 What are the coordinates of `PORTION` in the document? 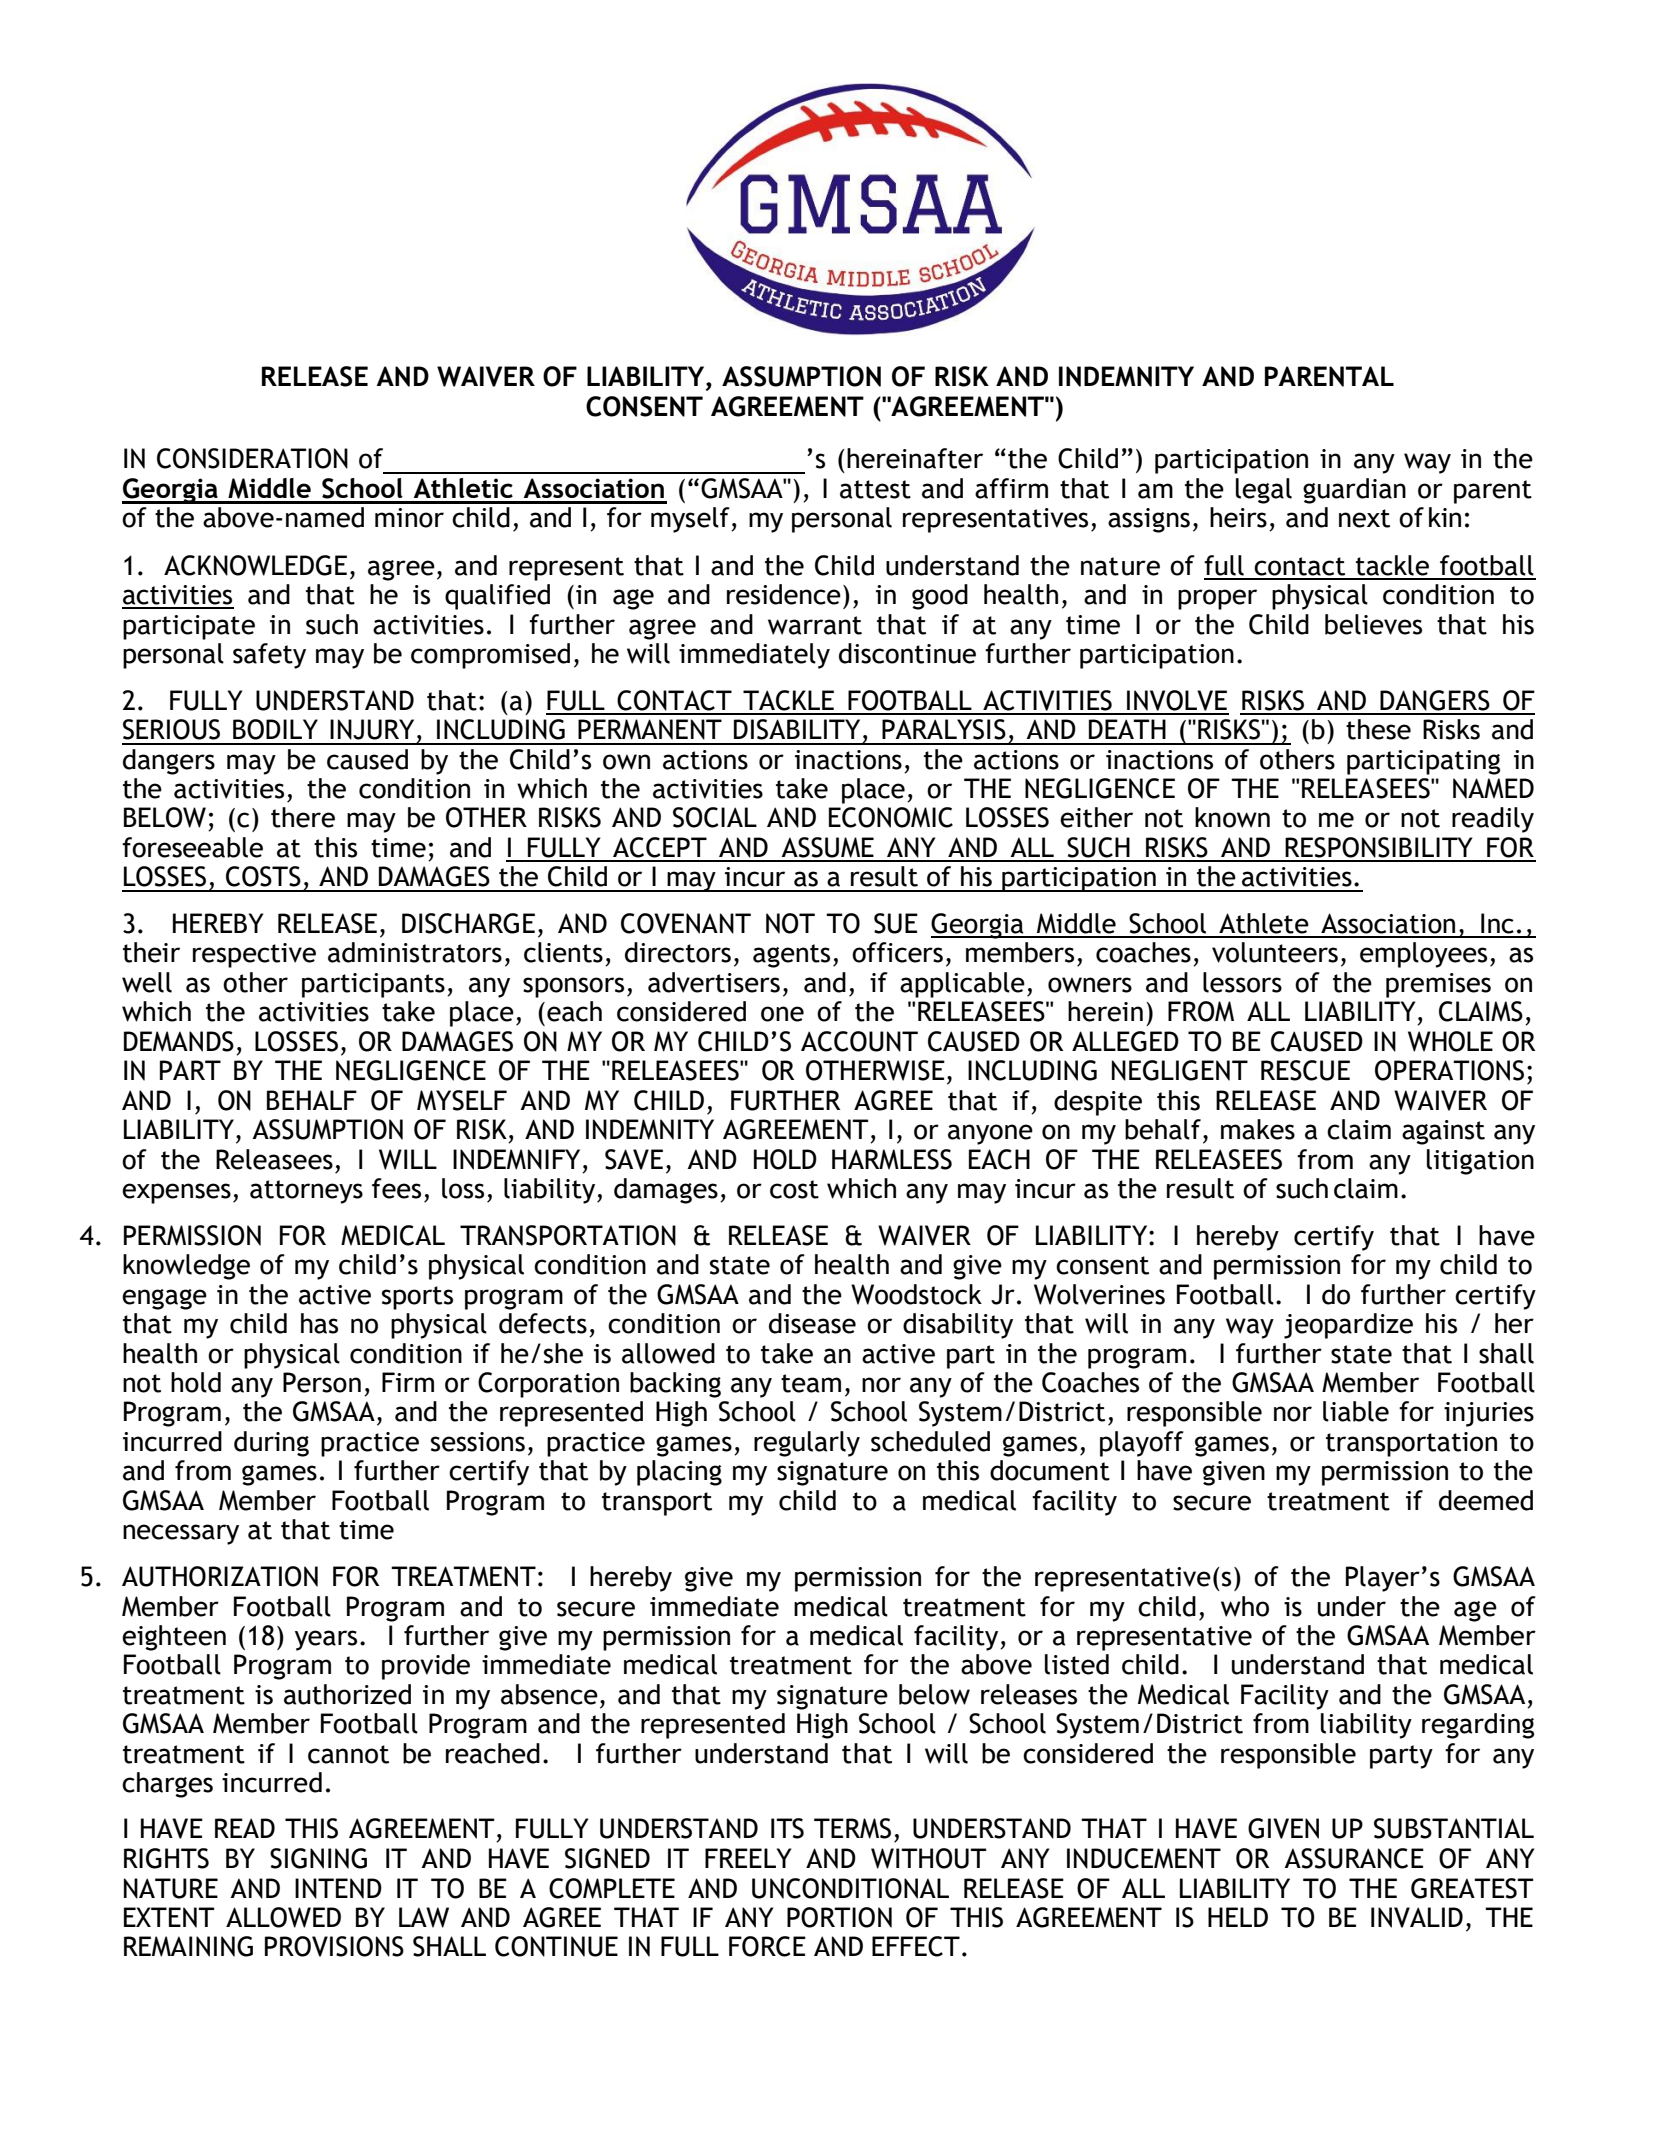 It's located at (839, 1917).
